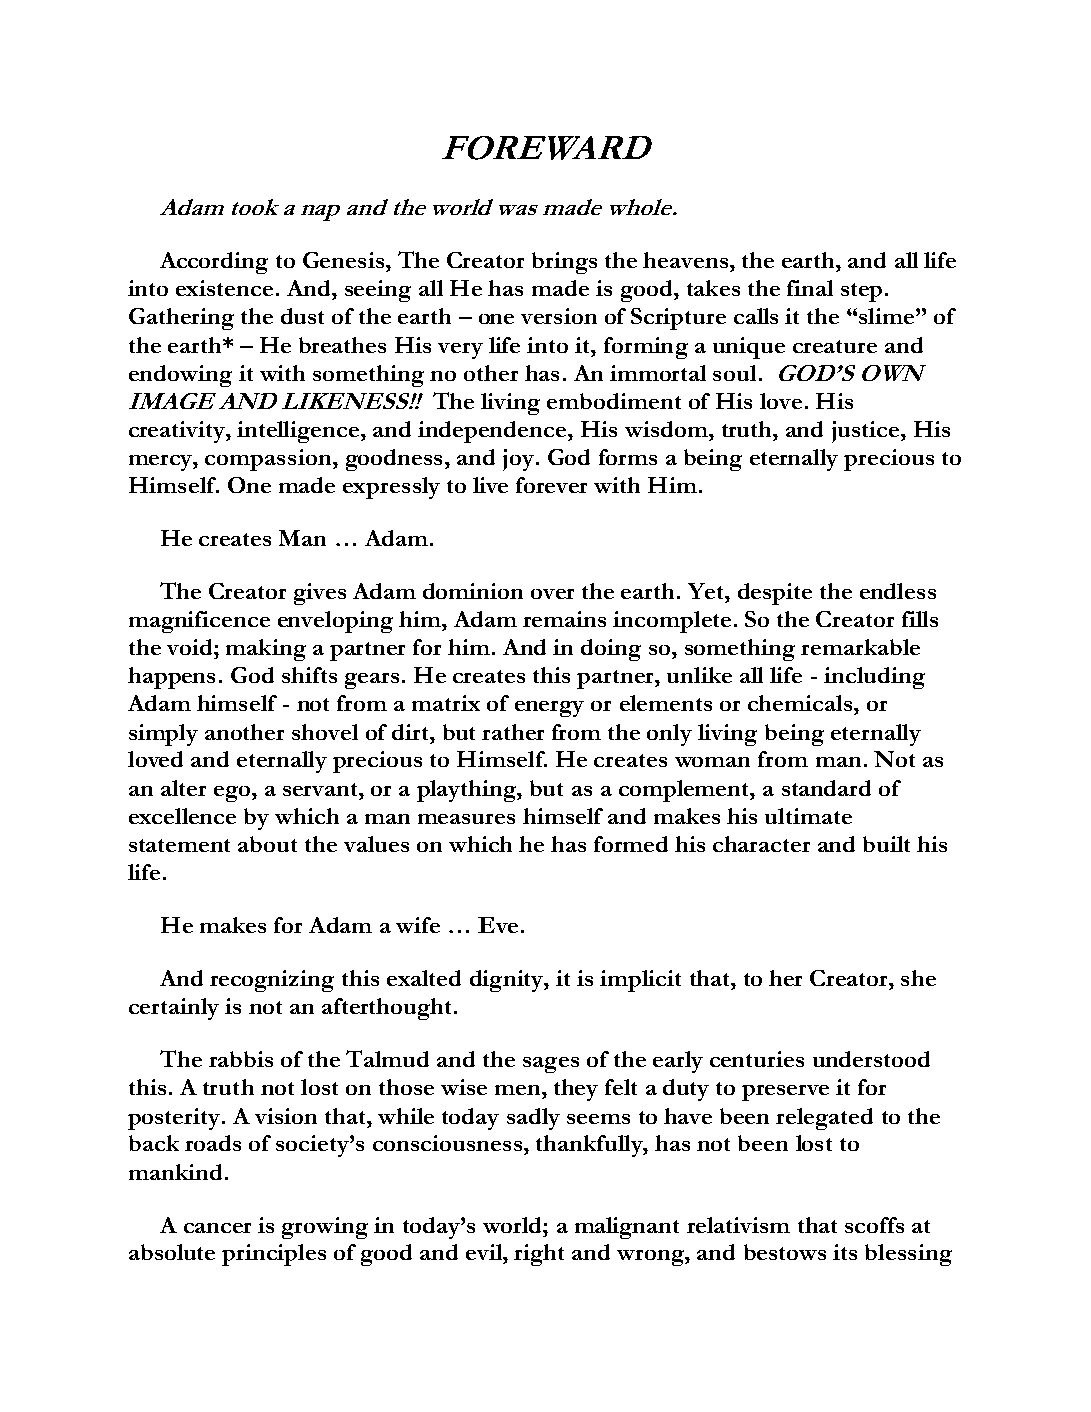  I want to click on final, so click(810, 288).
